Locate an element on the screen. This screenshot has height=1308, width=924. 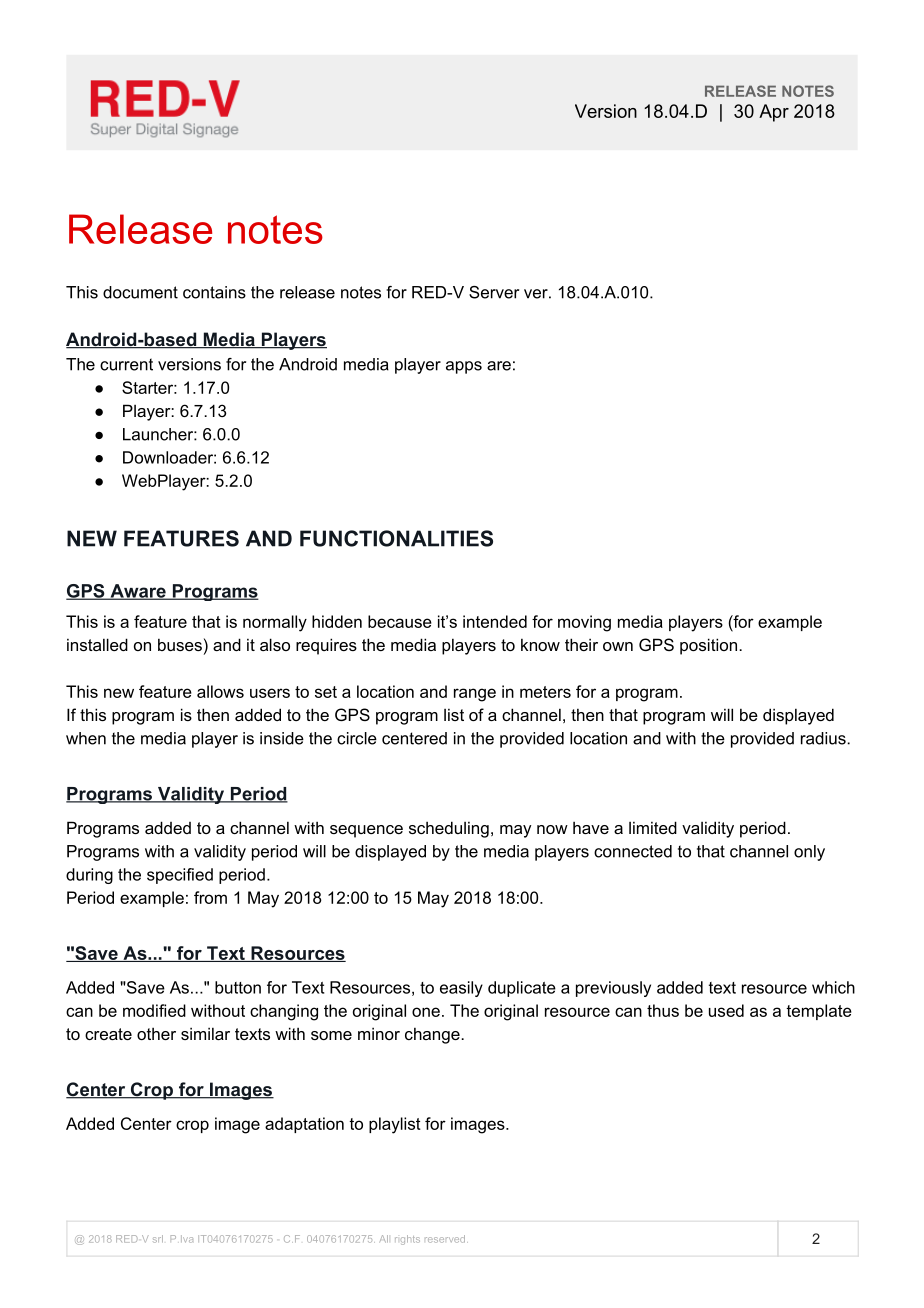
position is located at coordinates (708, 646).
